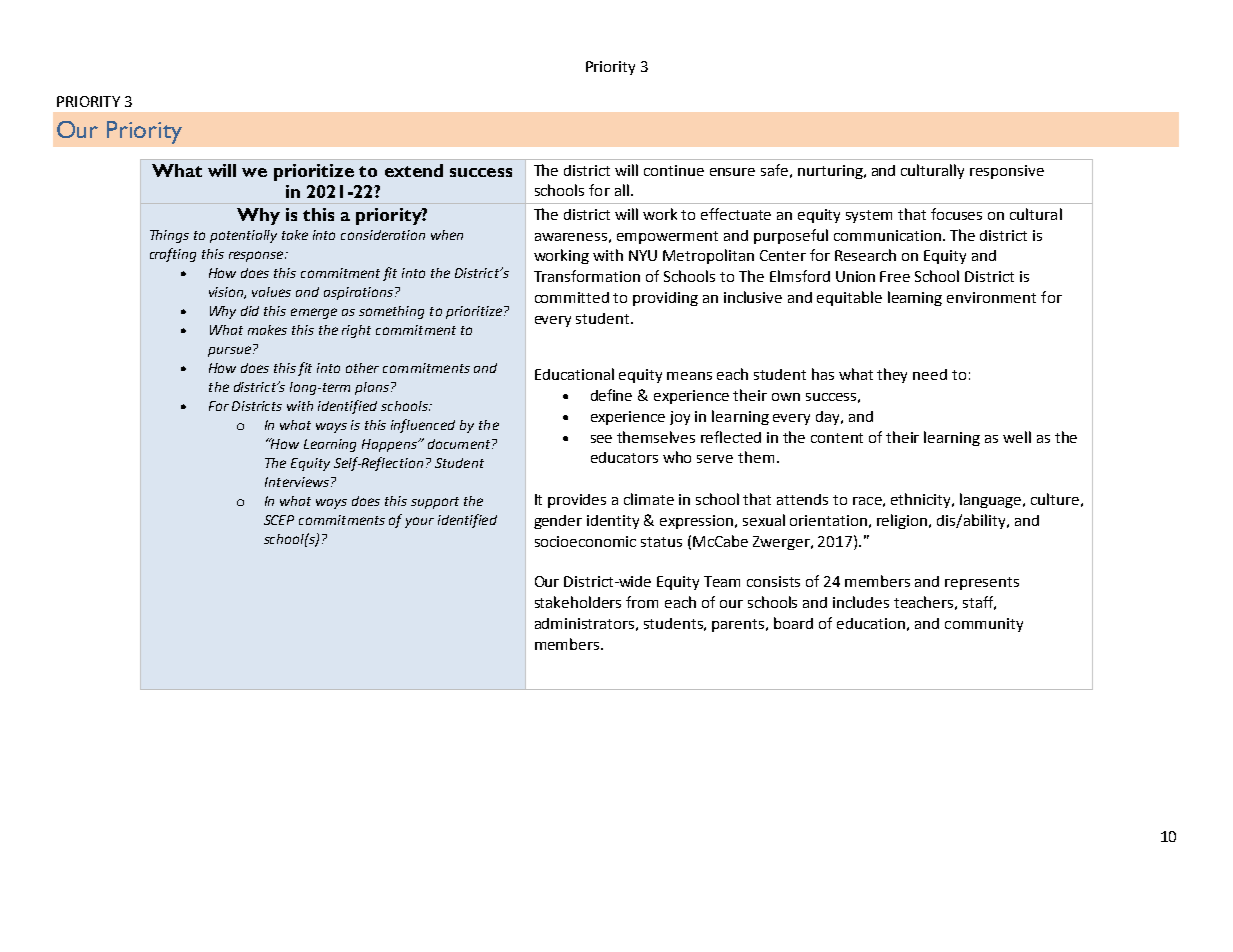 Image resolution: width=1233 pixels, height=952 pixels. What do you see at coordinates (414, 170) in the document?
I see `extend` at bounding box center [414, 170].
